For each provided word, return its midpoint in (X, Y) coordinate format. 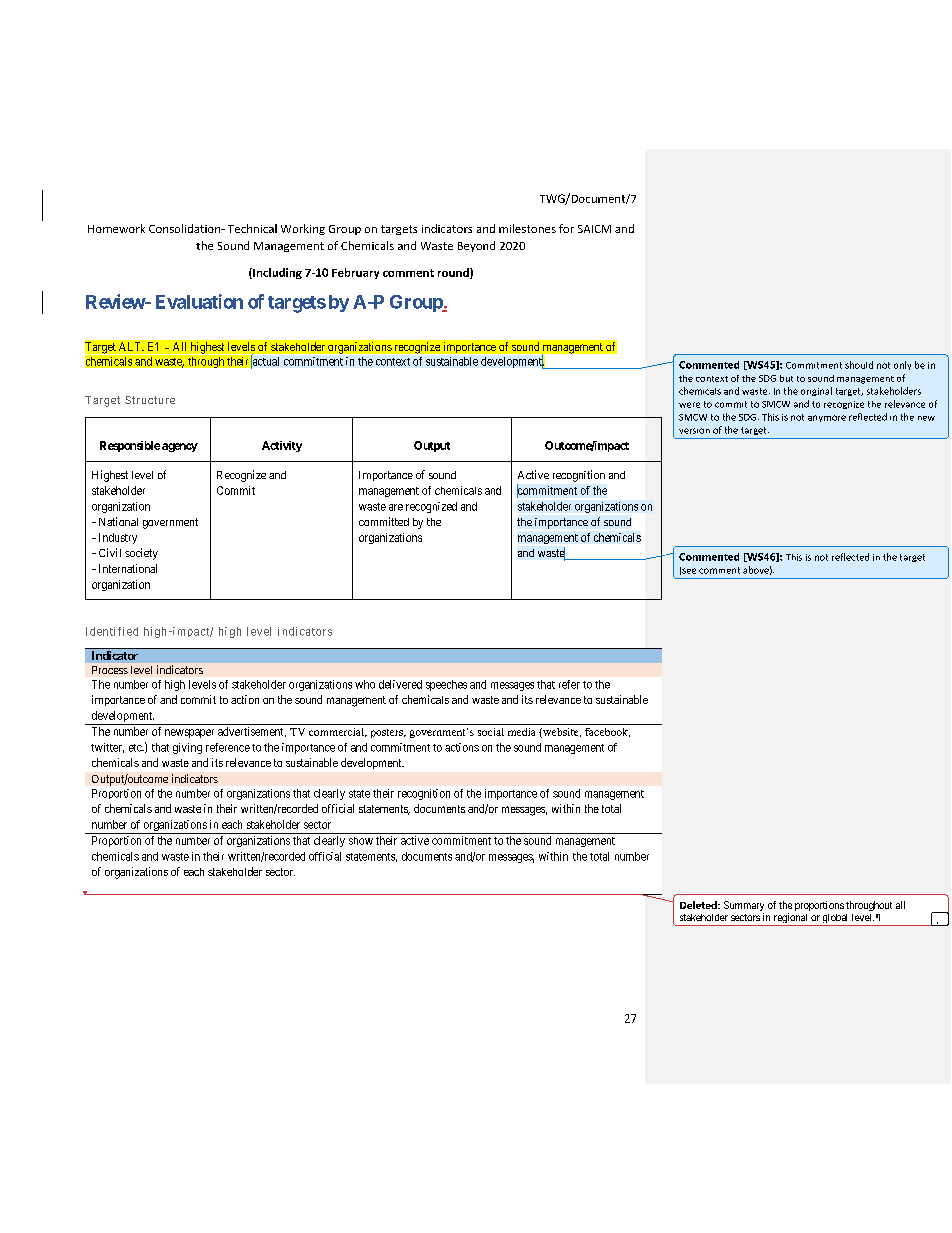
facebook (607, 732)
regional (791, 919)
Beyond (476, 246)
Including (276, 273)
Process (110, 670)
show (361, 841)
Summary (744, 907)
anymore (827, 418)
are (396, 507)
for (566, 228)
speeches (446, 685)
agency (180, 447)
